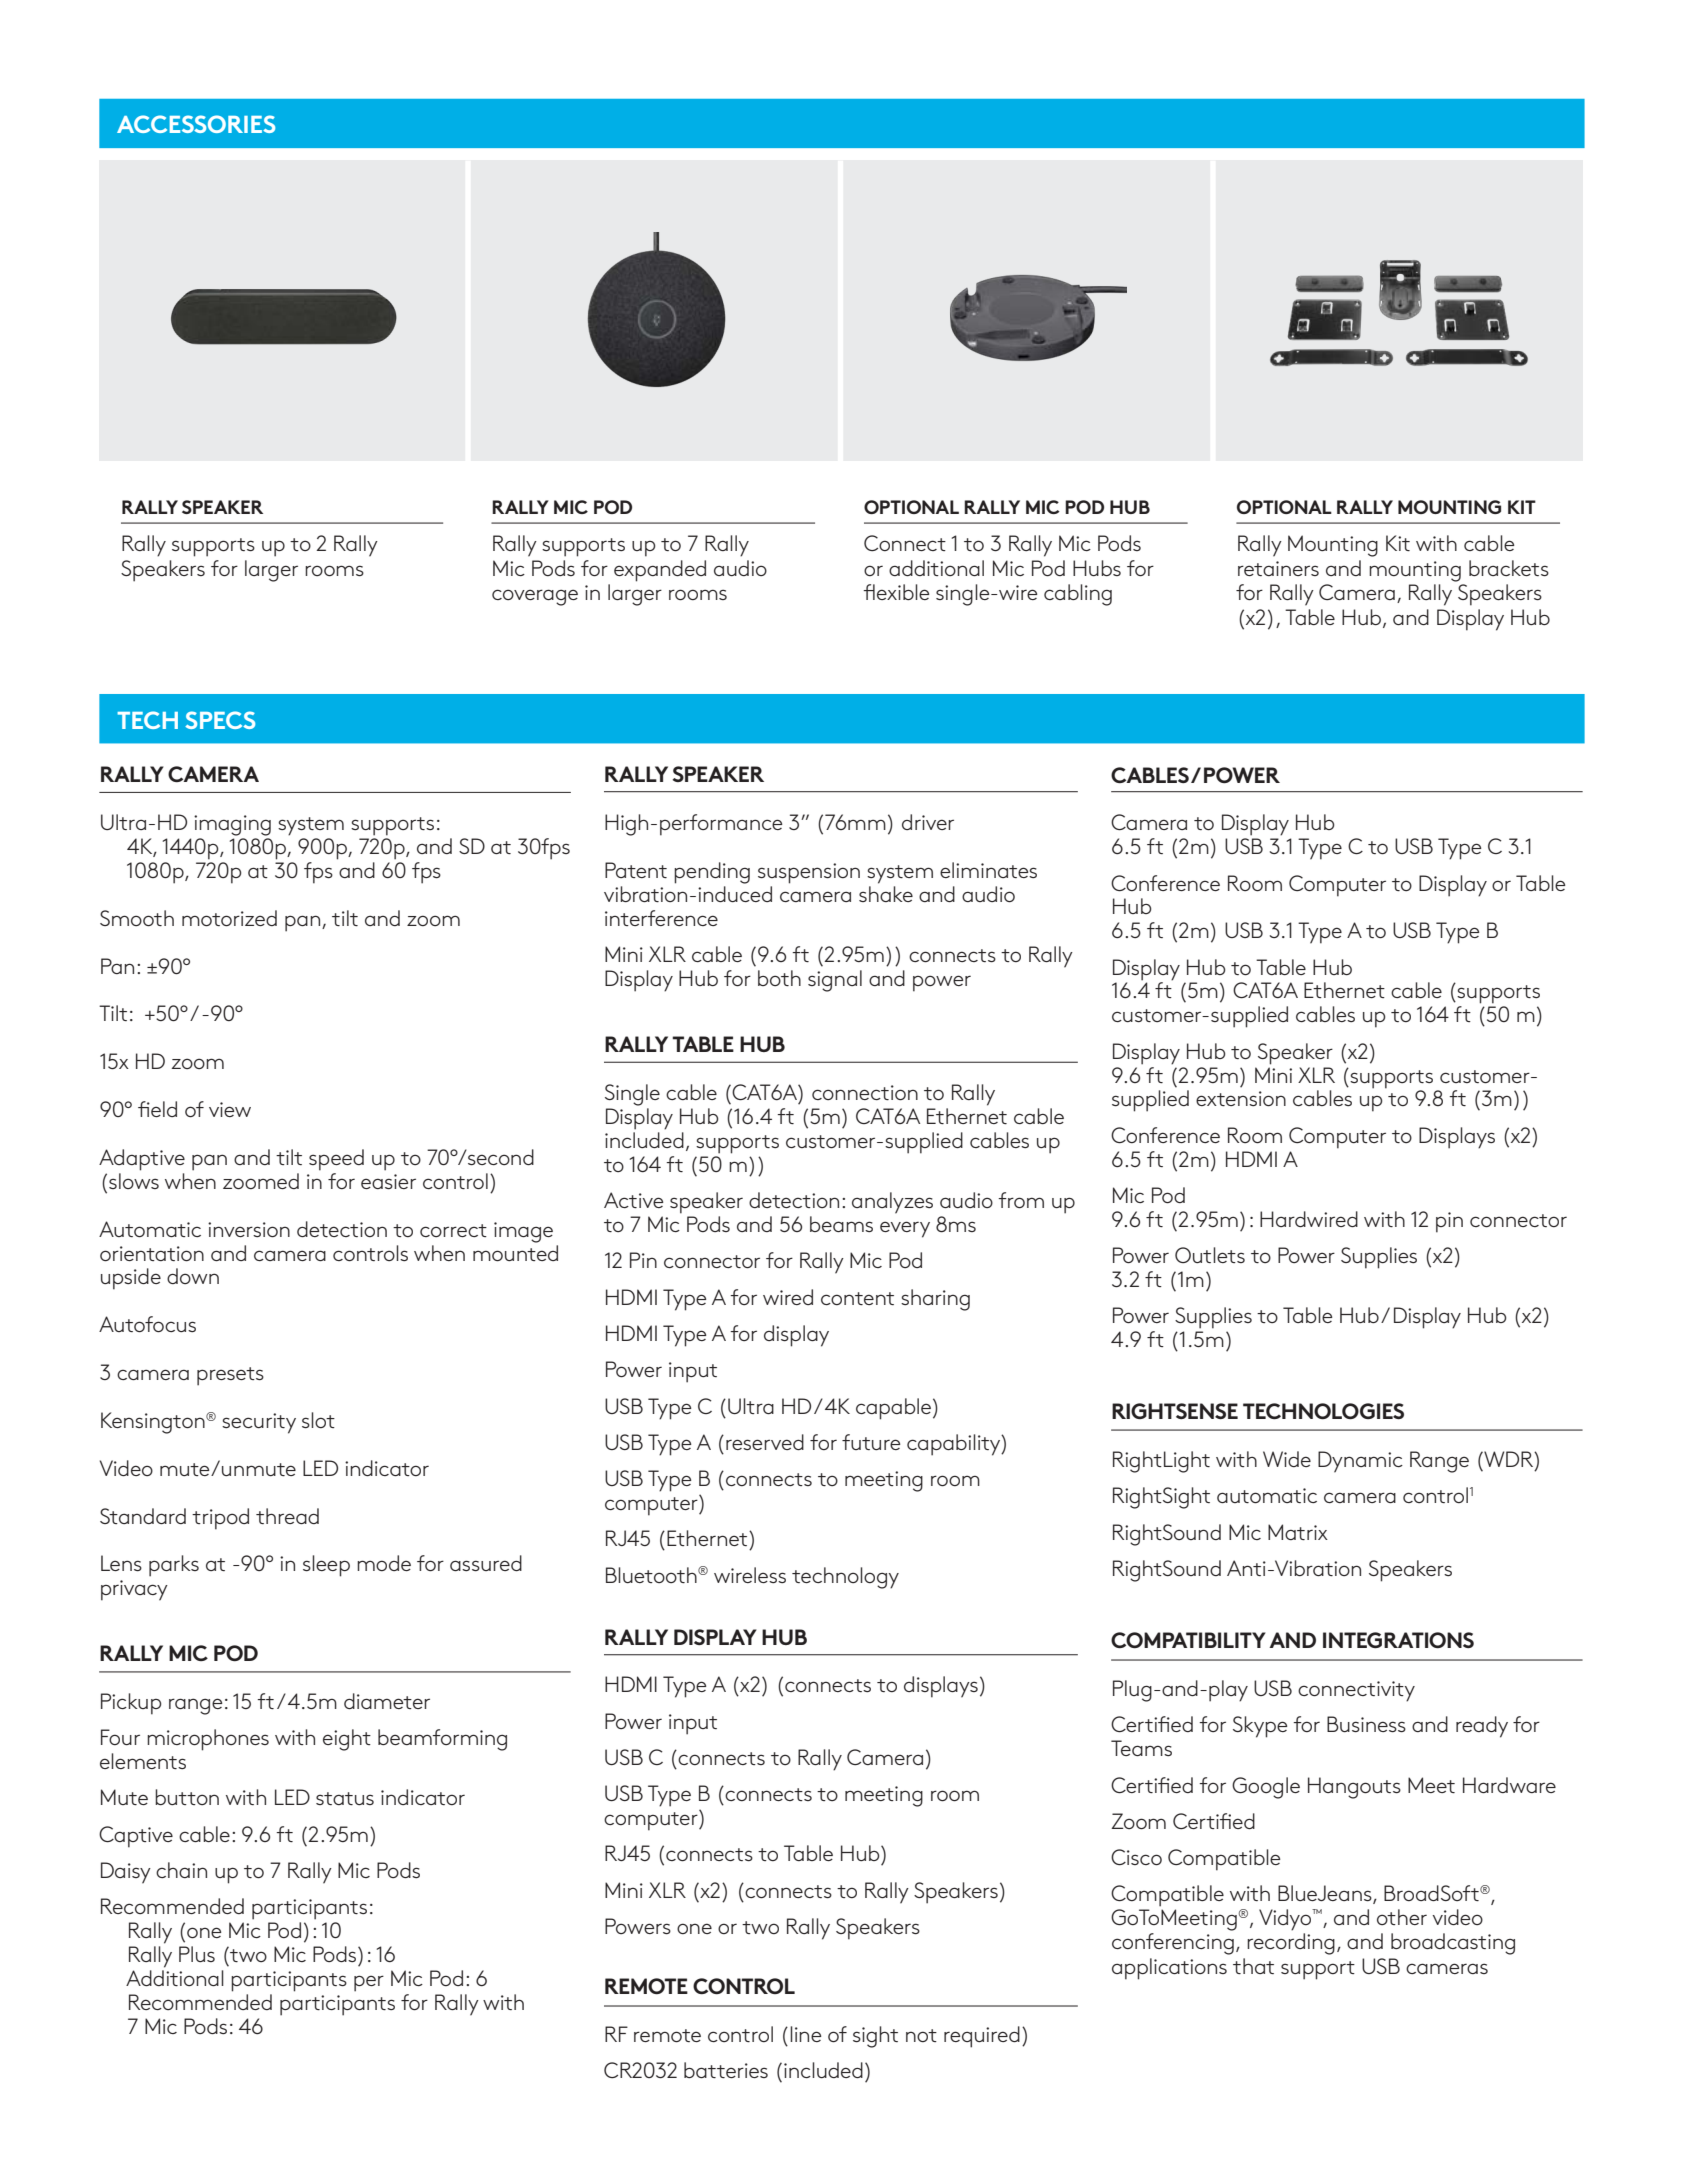 The height and width of the screenshot is (2177, 1682). What do you see at coordinates (1210, 1255) in the screenshot?
I see `Outlets` at bounding box center [1210, 1255].
